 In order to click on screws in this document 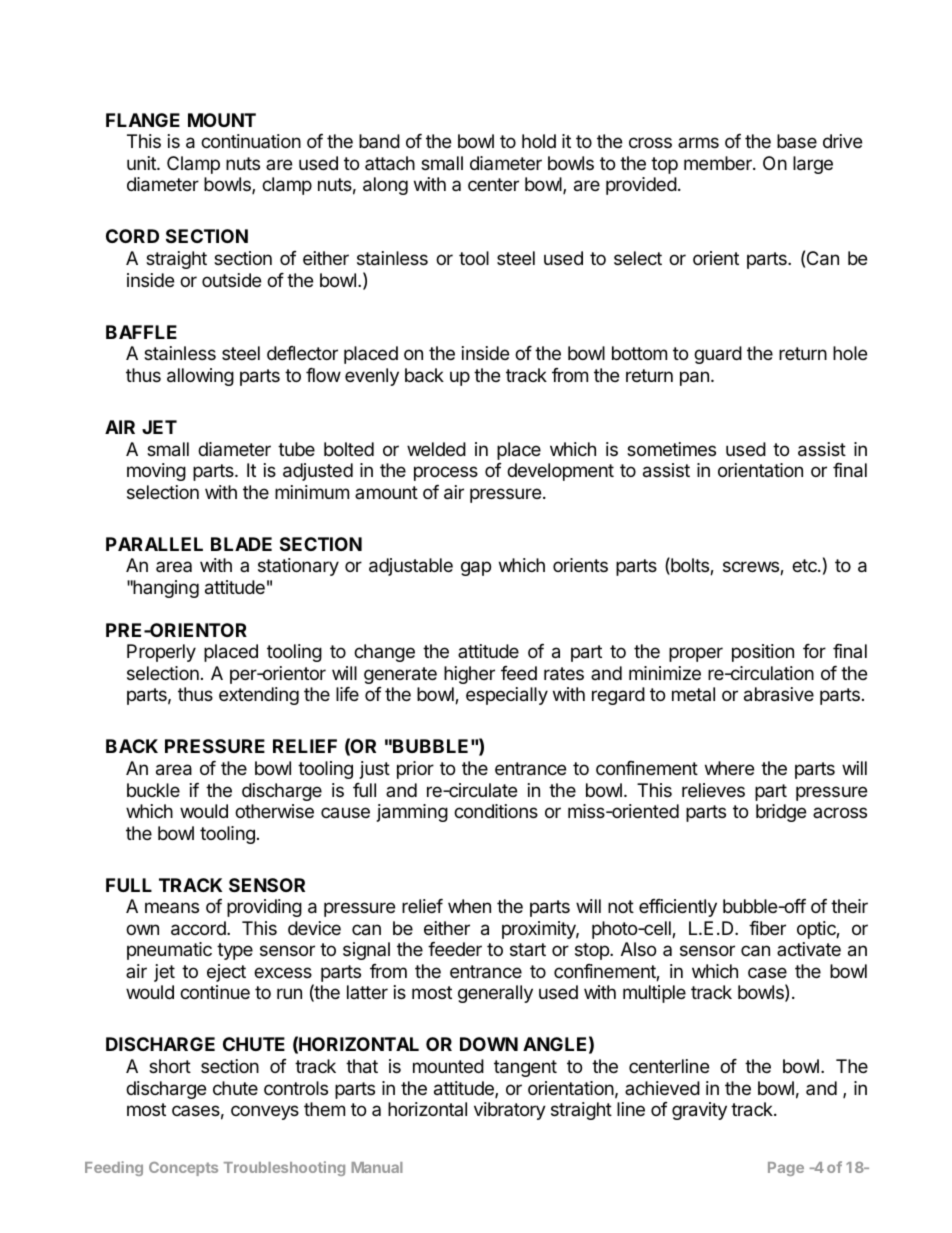, I will do `click(752, 568)`.
